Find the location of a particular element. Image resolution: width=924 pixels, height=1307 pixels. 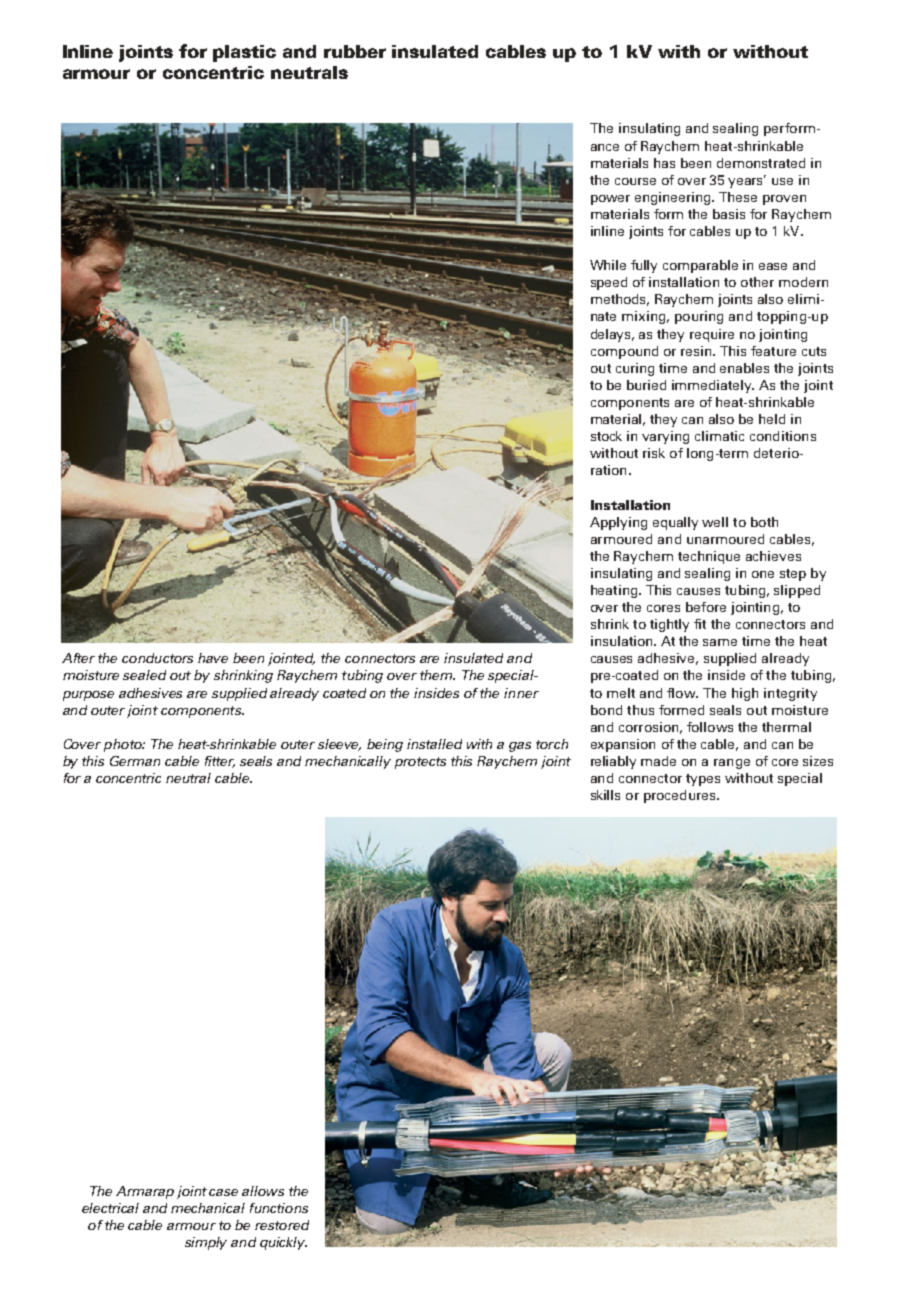

plastic is located at coordinates (244, 53).
